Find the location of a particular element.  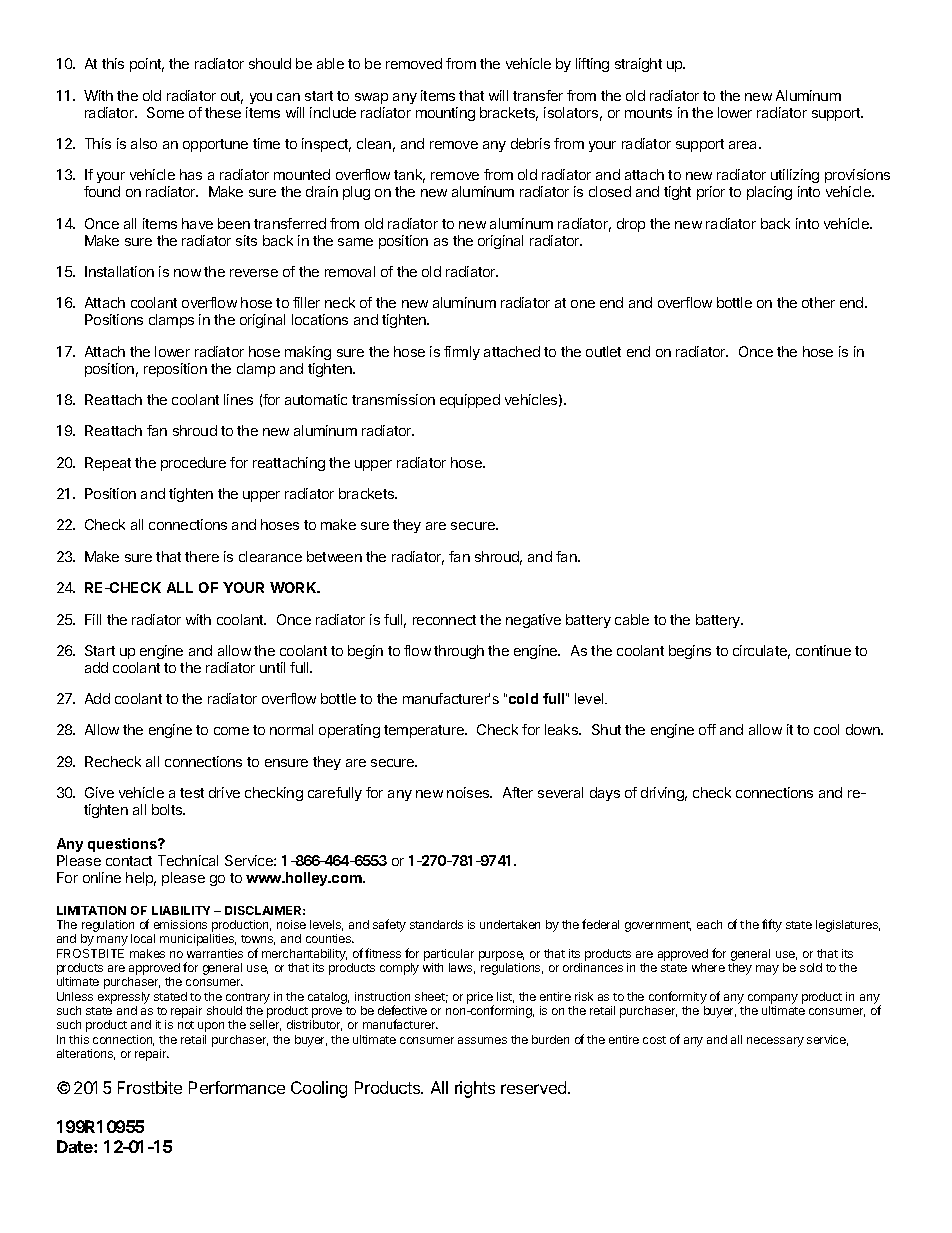

Some is located at coordinates (165, 112).
